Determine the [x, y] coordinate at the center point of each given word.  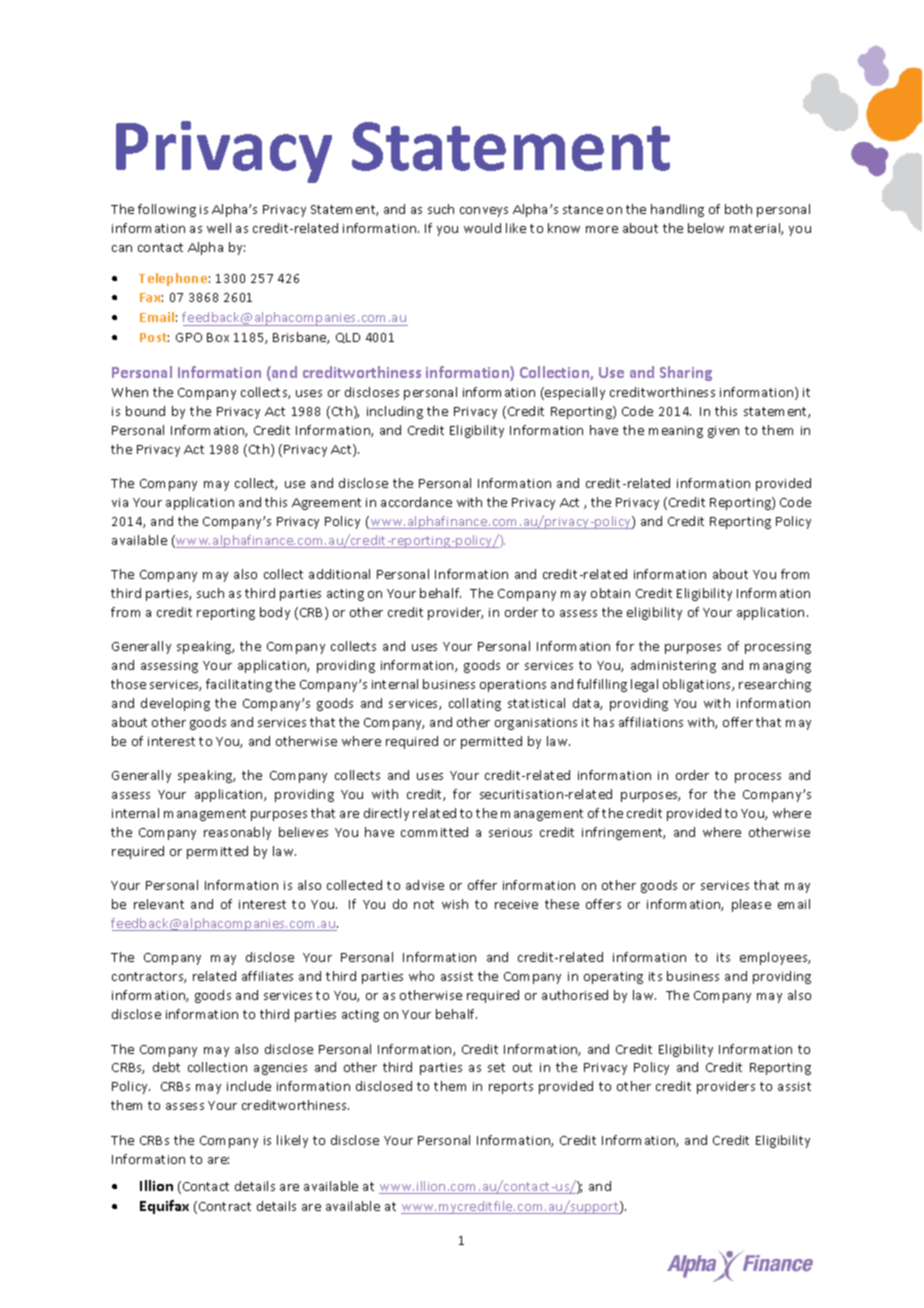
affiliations [651, 722]
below [706, 228]
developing [175, 704]
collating [475, 704]
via [120, 502]
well [219, 228]
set [496, 1067]
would [482, 228]
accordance [416, 502]
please [751, 905]
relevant [159, 904]
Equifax [164, 1207]
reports [511, 1088]
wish [455, 904]
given [723, 432]
